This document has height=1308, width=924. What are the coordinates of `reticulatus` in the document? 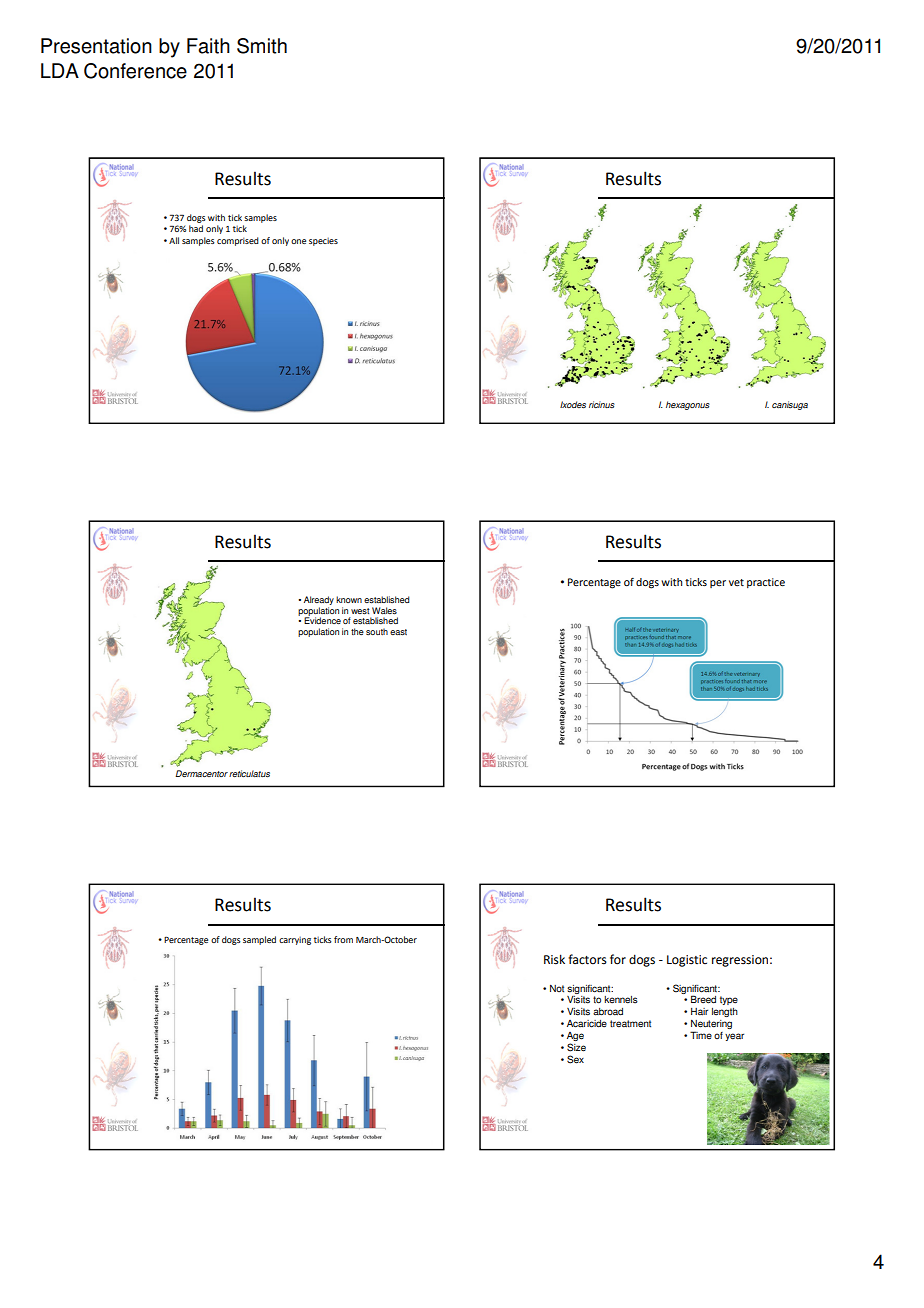 It's located at (249, 773).
